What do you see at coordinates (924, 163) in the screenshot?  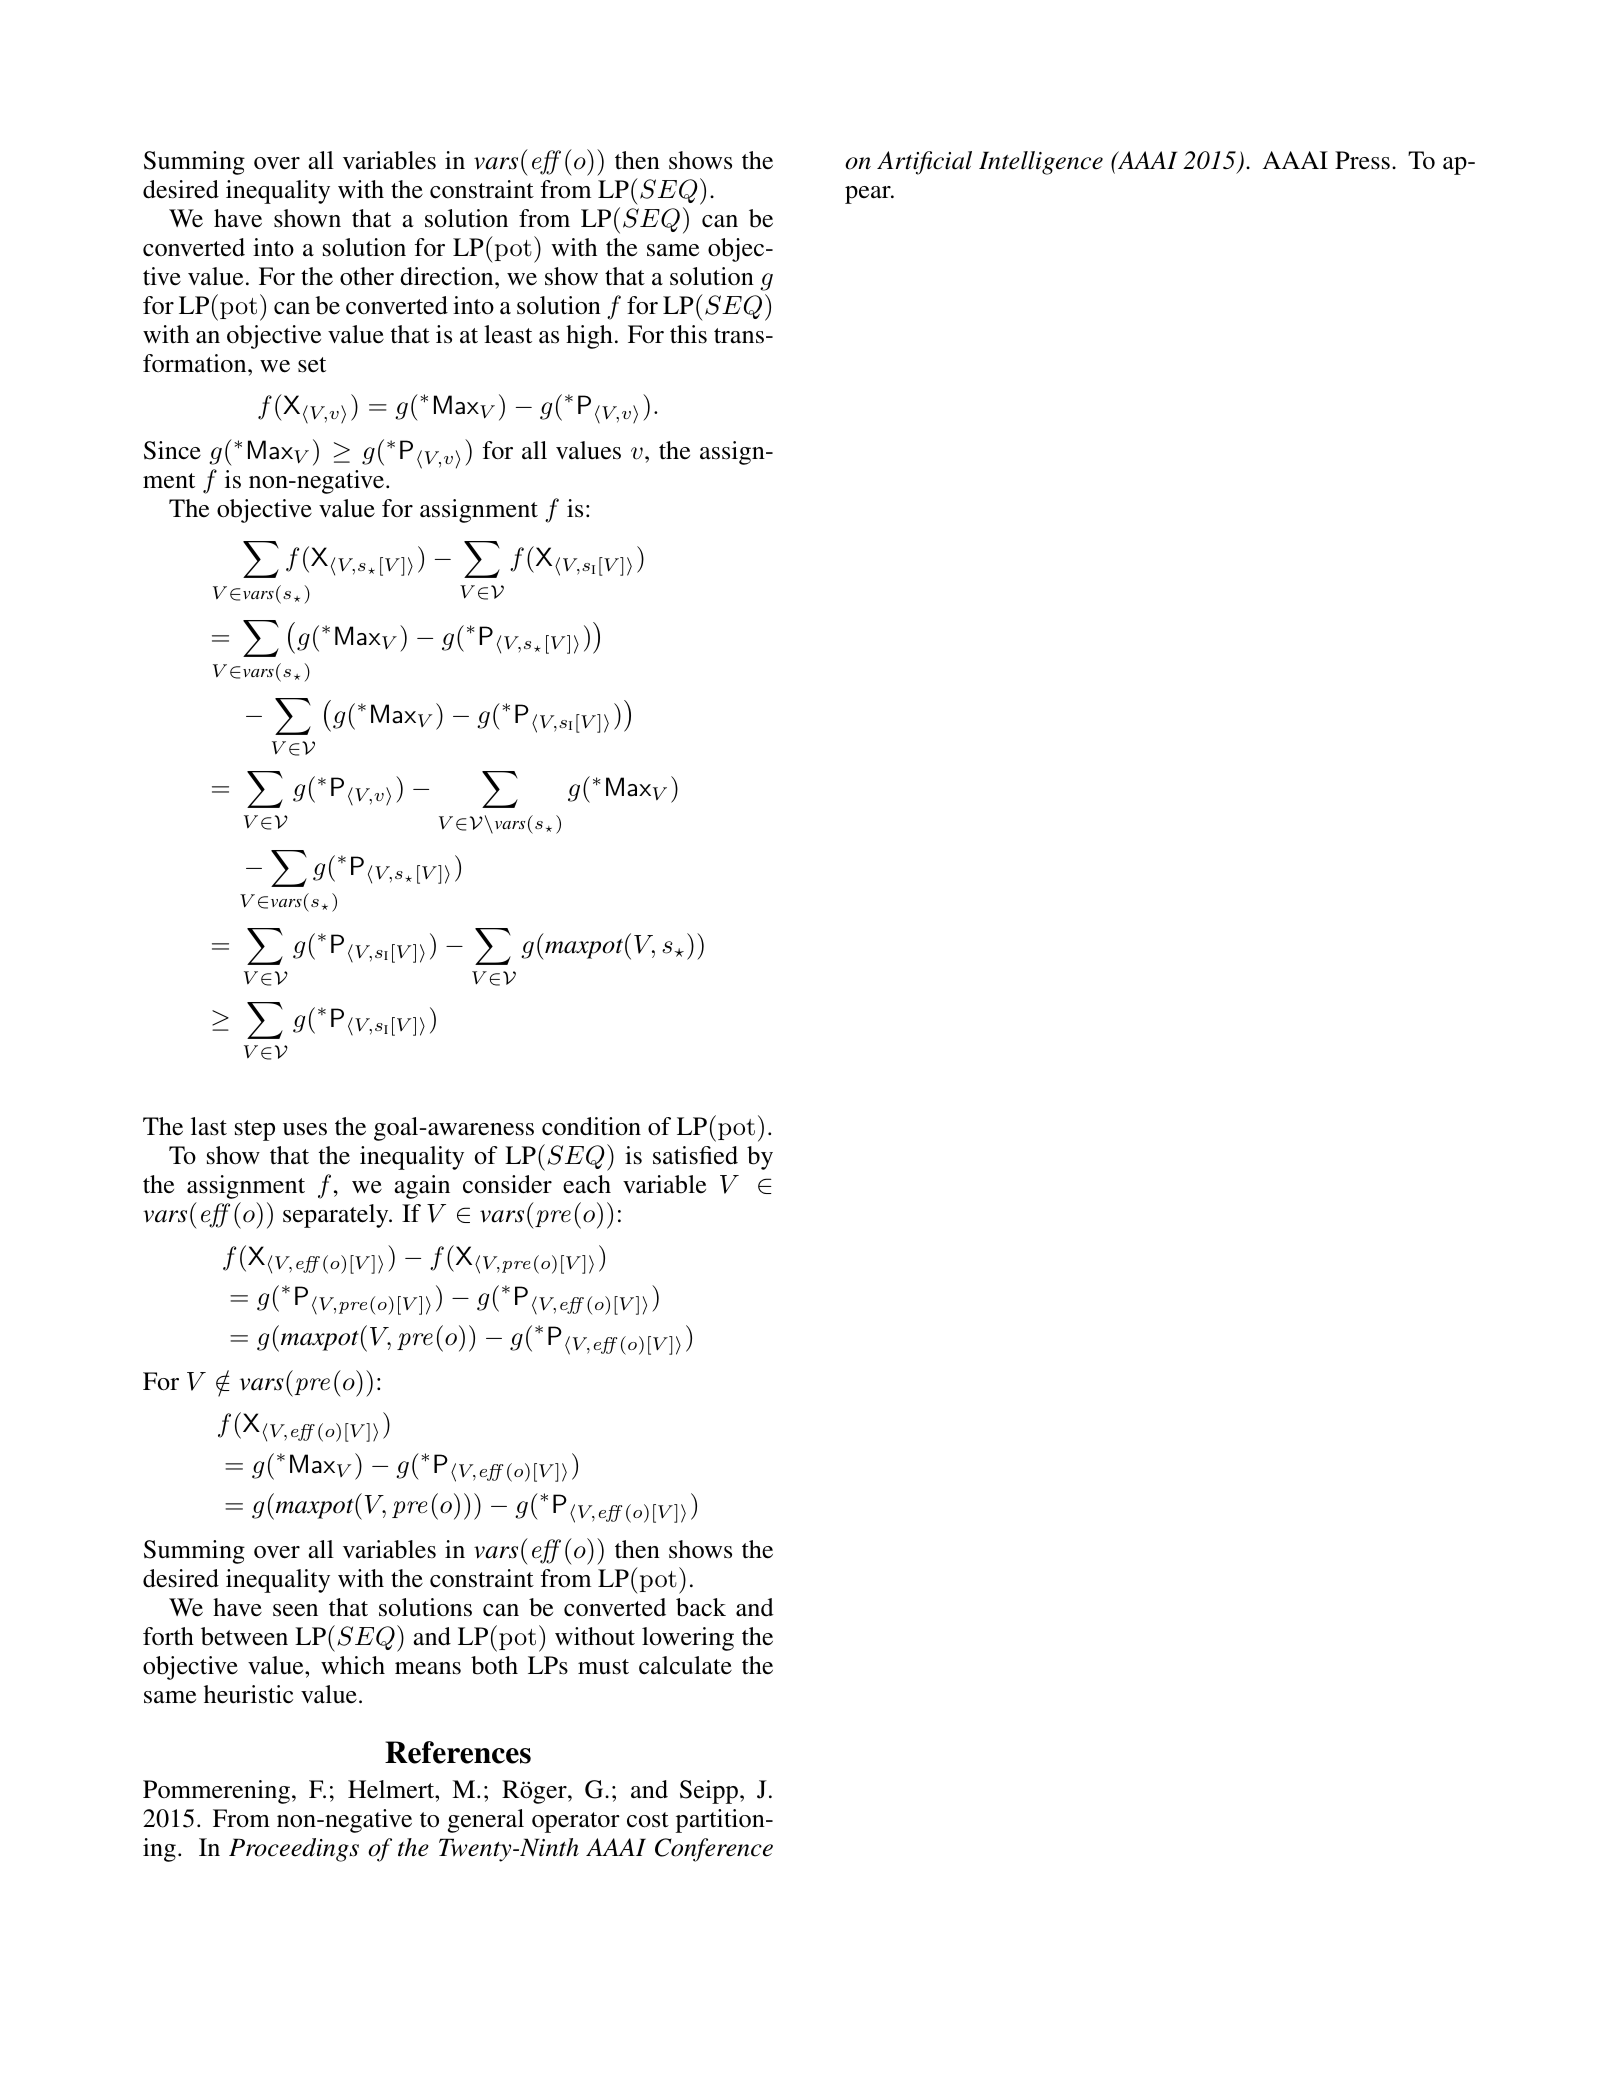 I see `Artificial` at bounding box center [924, 163].
